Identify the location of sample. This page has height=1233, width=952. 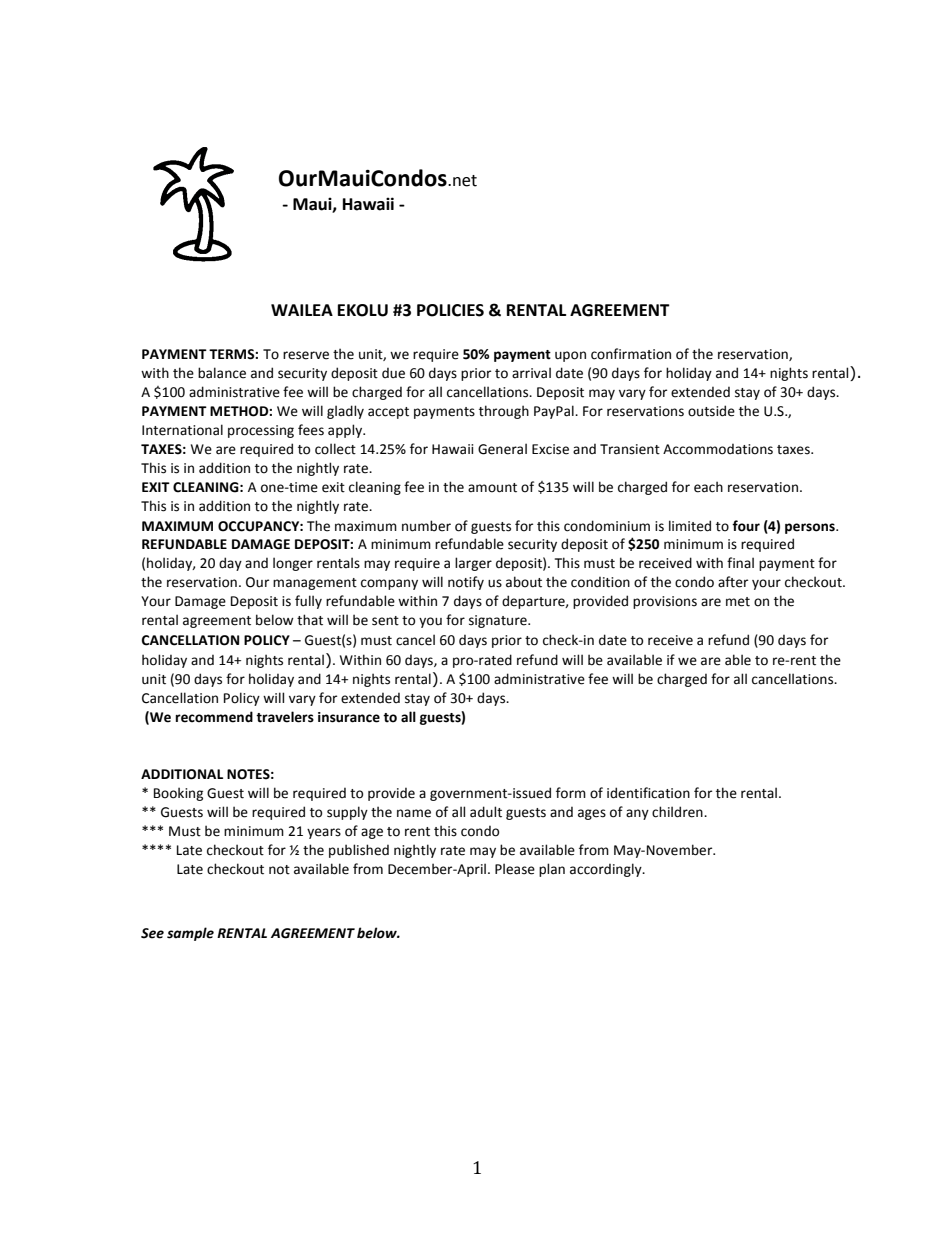
(190, 934).
